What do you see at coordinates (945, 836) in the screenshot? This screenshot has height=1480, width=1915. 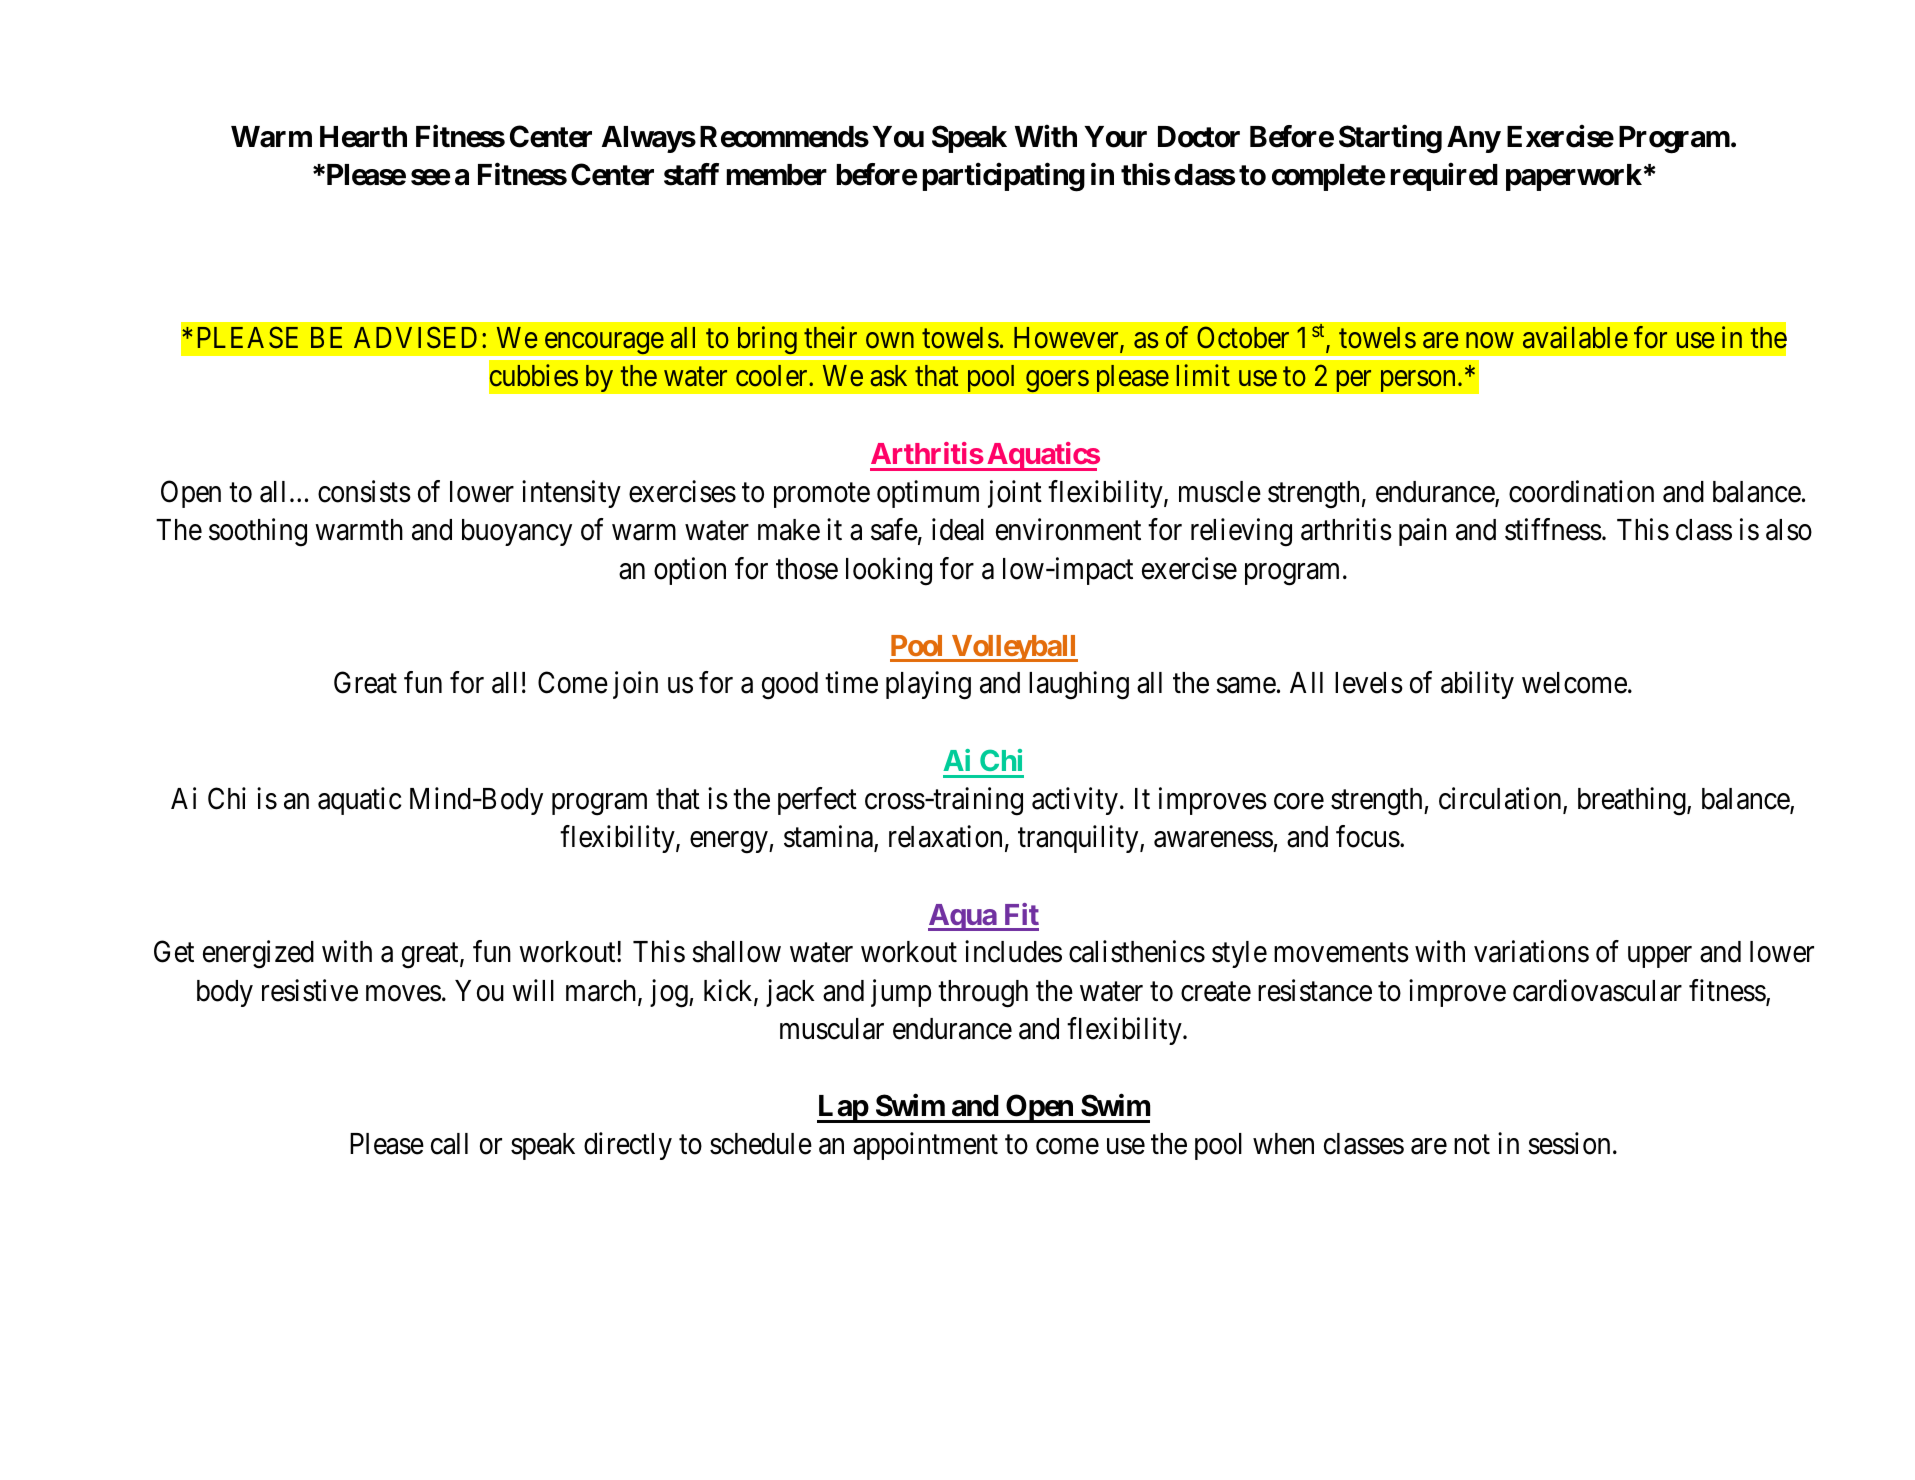 I see `relaxation` at bounding box center [945, 836].
